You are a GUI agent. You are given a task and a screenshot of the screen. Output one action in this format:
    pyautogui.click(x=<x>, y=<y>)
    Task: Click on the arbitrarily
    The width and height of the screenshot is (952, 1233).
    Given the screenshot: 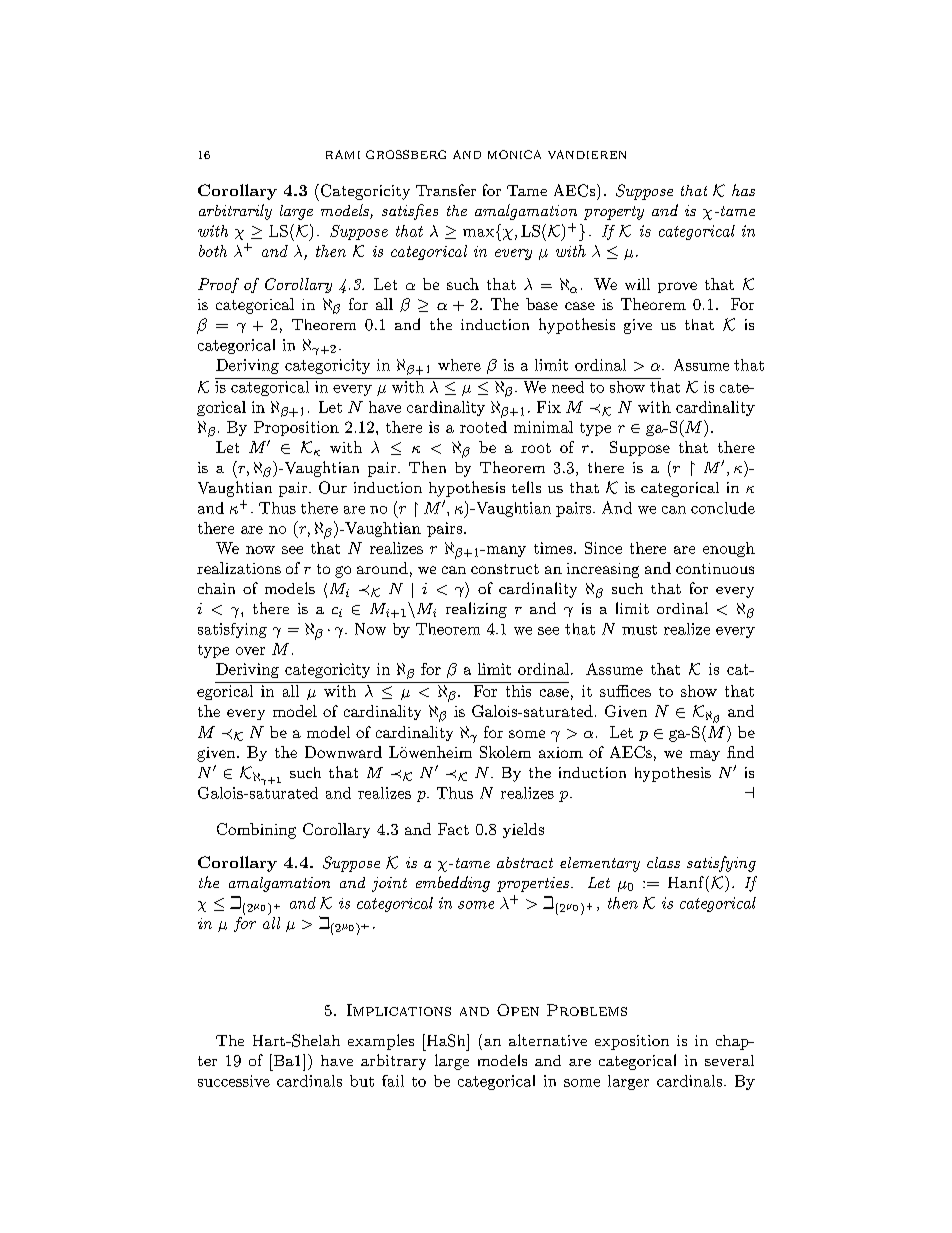 What is the action you would take?
    pyautogui.click(x=235, y=212)
